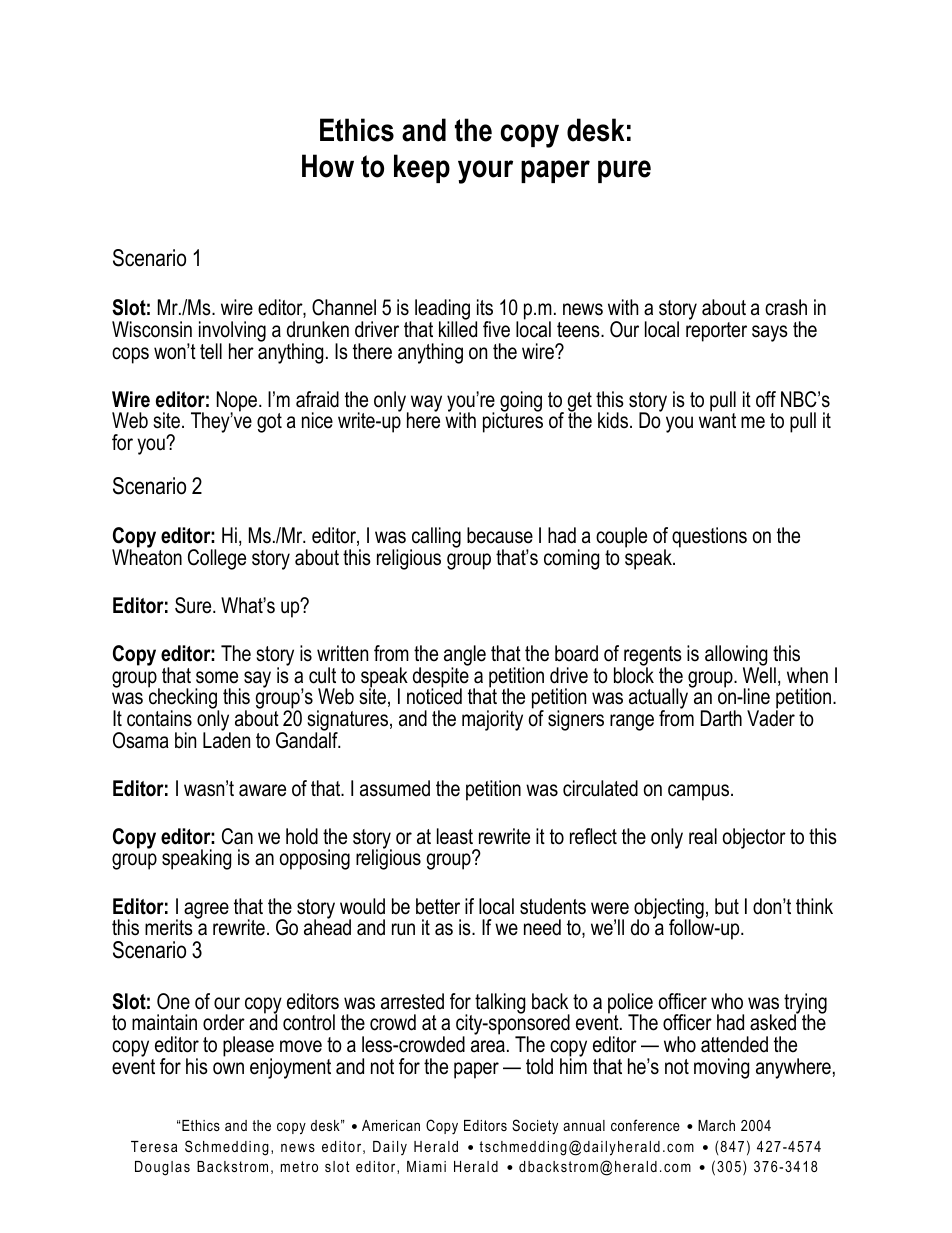 The width and height of the screenshot is (952, 1233). Describe the element at coordinates (217, 677) in the screenshot. I see `some` at that location.
